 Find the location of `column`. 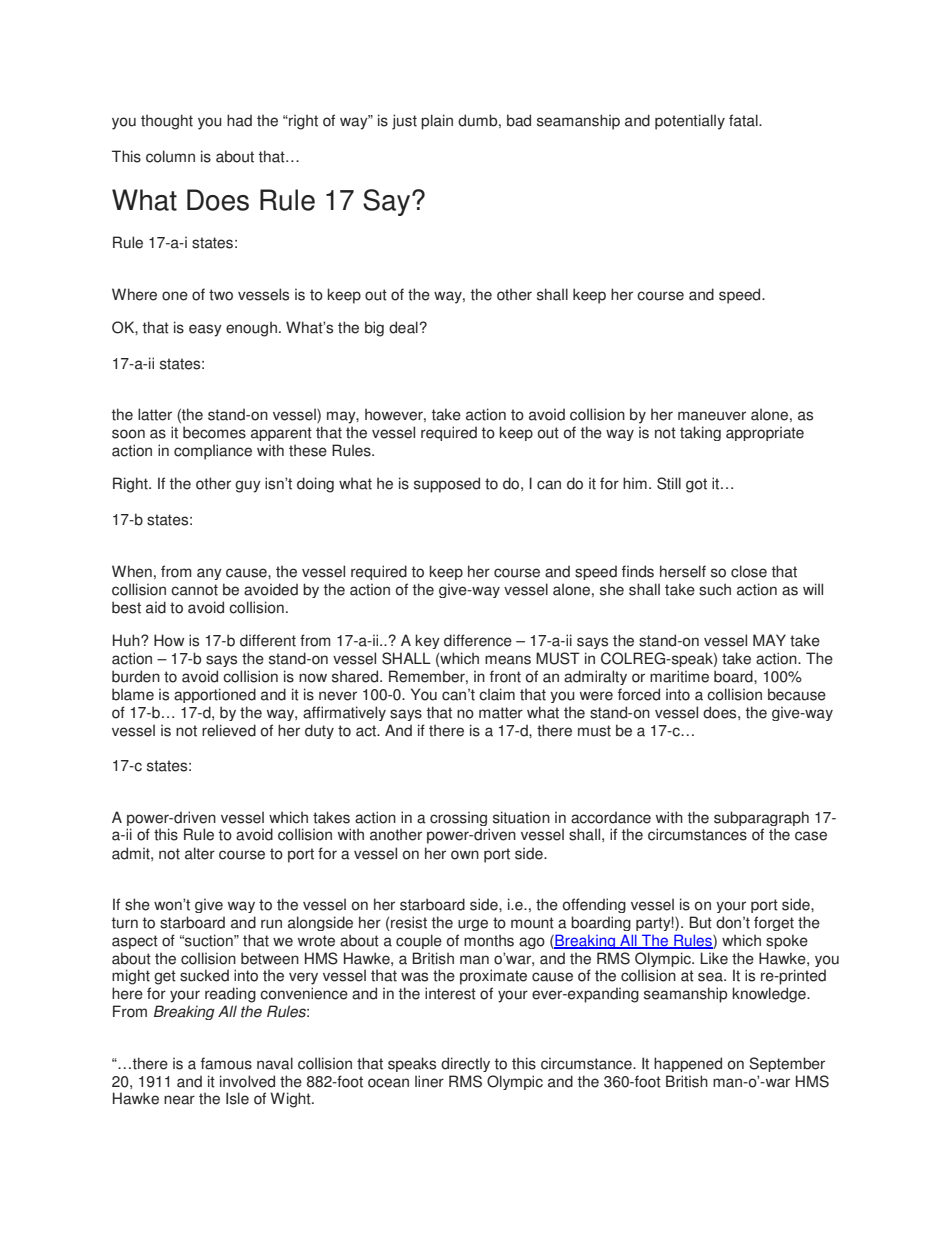

column is located at coordinates (170, 156).
